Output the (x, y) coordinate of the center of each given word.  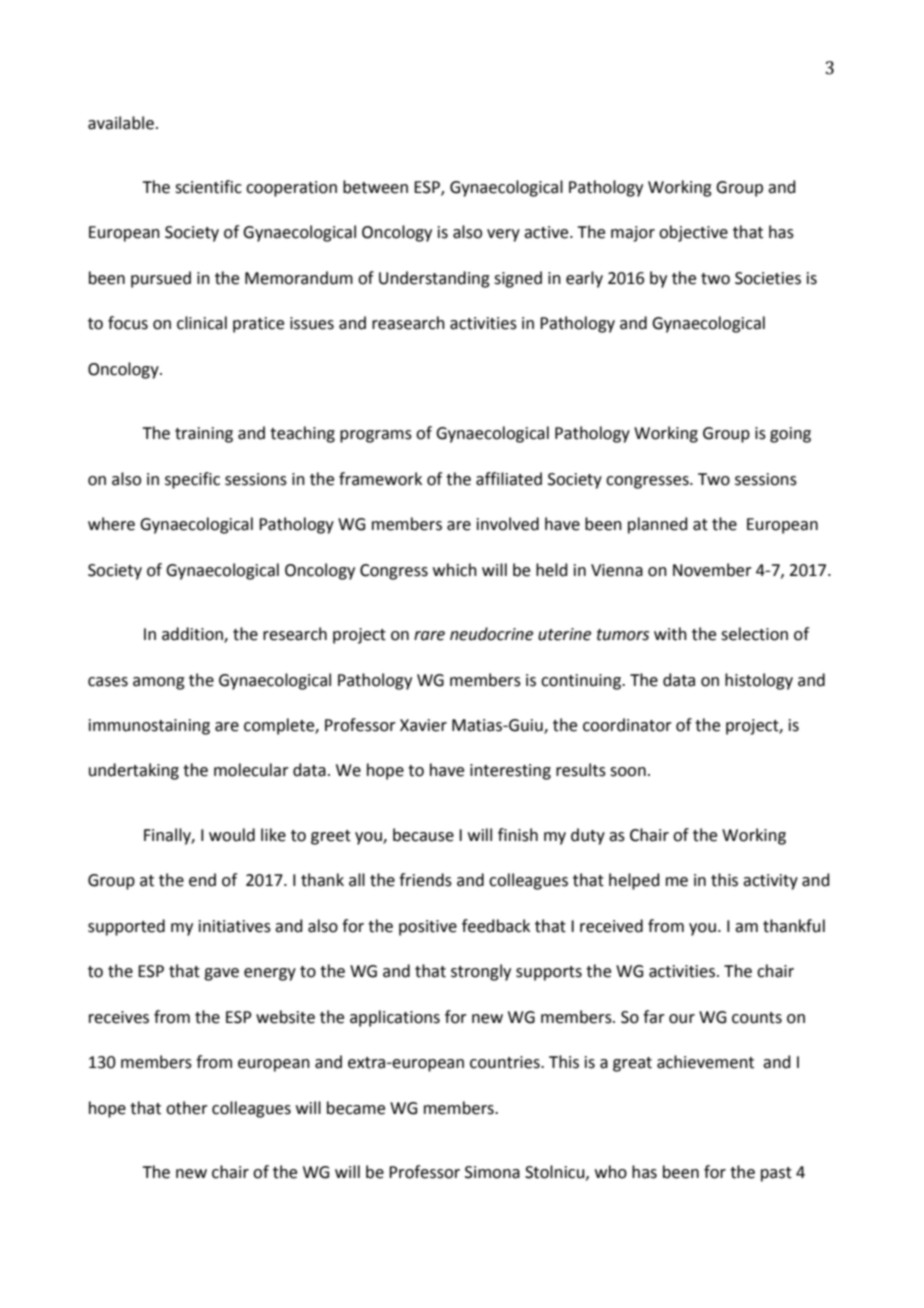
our (682, 1019)
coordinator (627, 725)
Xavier (423, 725)
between (375, 187)
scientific (208, 187)
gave (221, 974)
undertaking (134, 771)
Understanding (434, 279)
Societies (768, 278)
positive (428, 928)
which (455, 570)
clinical (202, 323)
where (111, 524)
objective (693, 233)
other (187, 1108)
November (712, 570)
